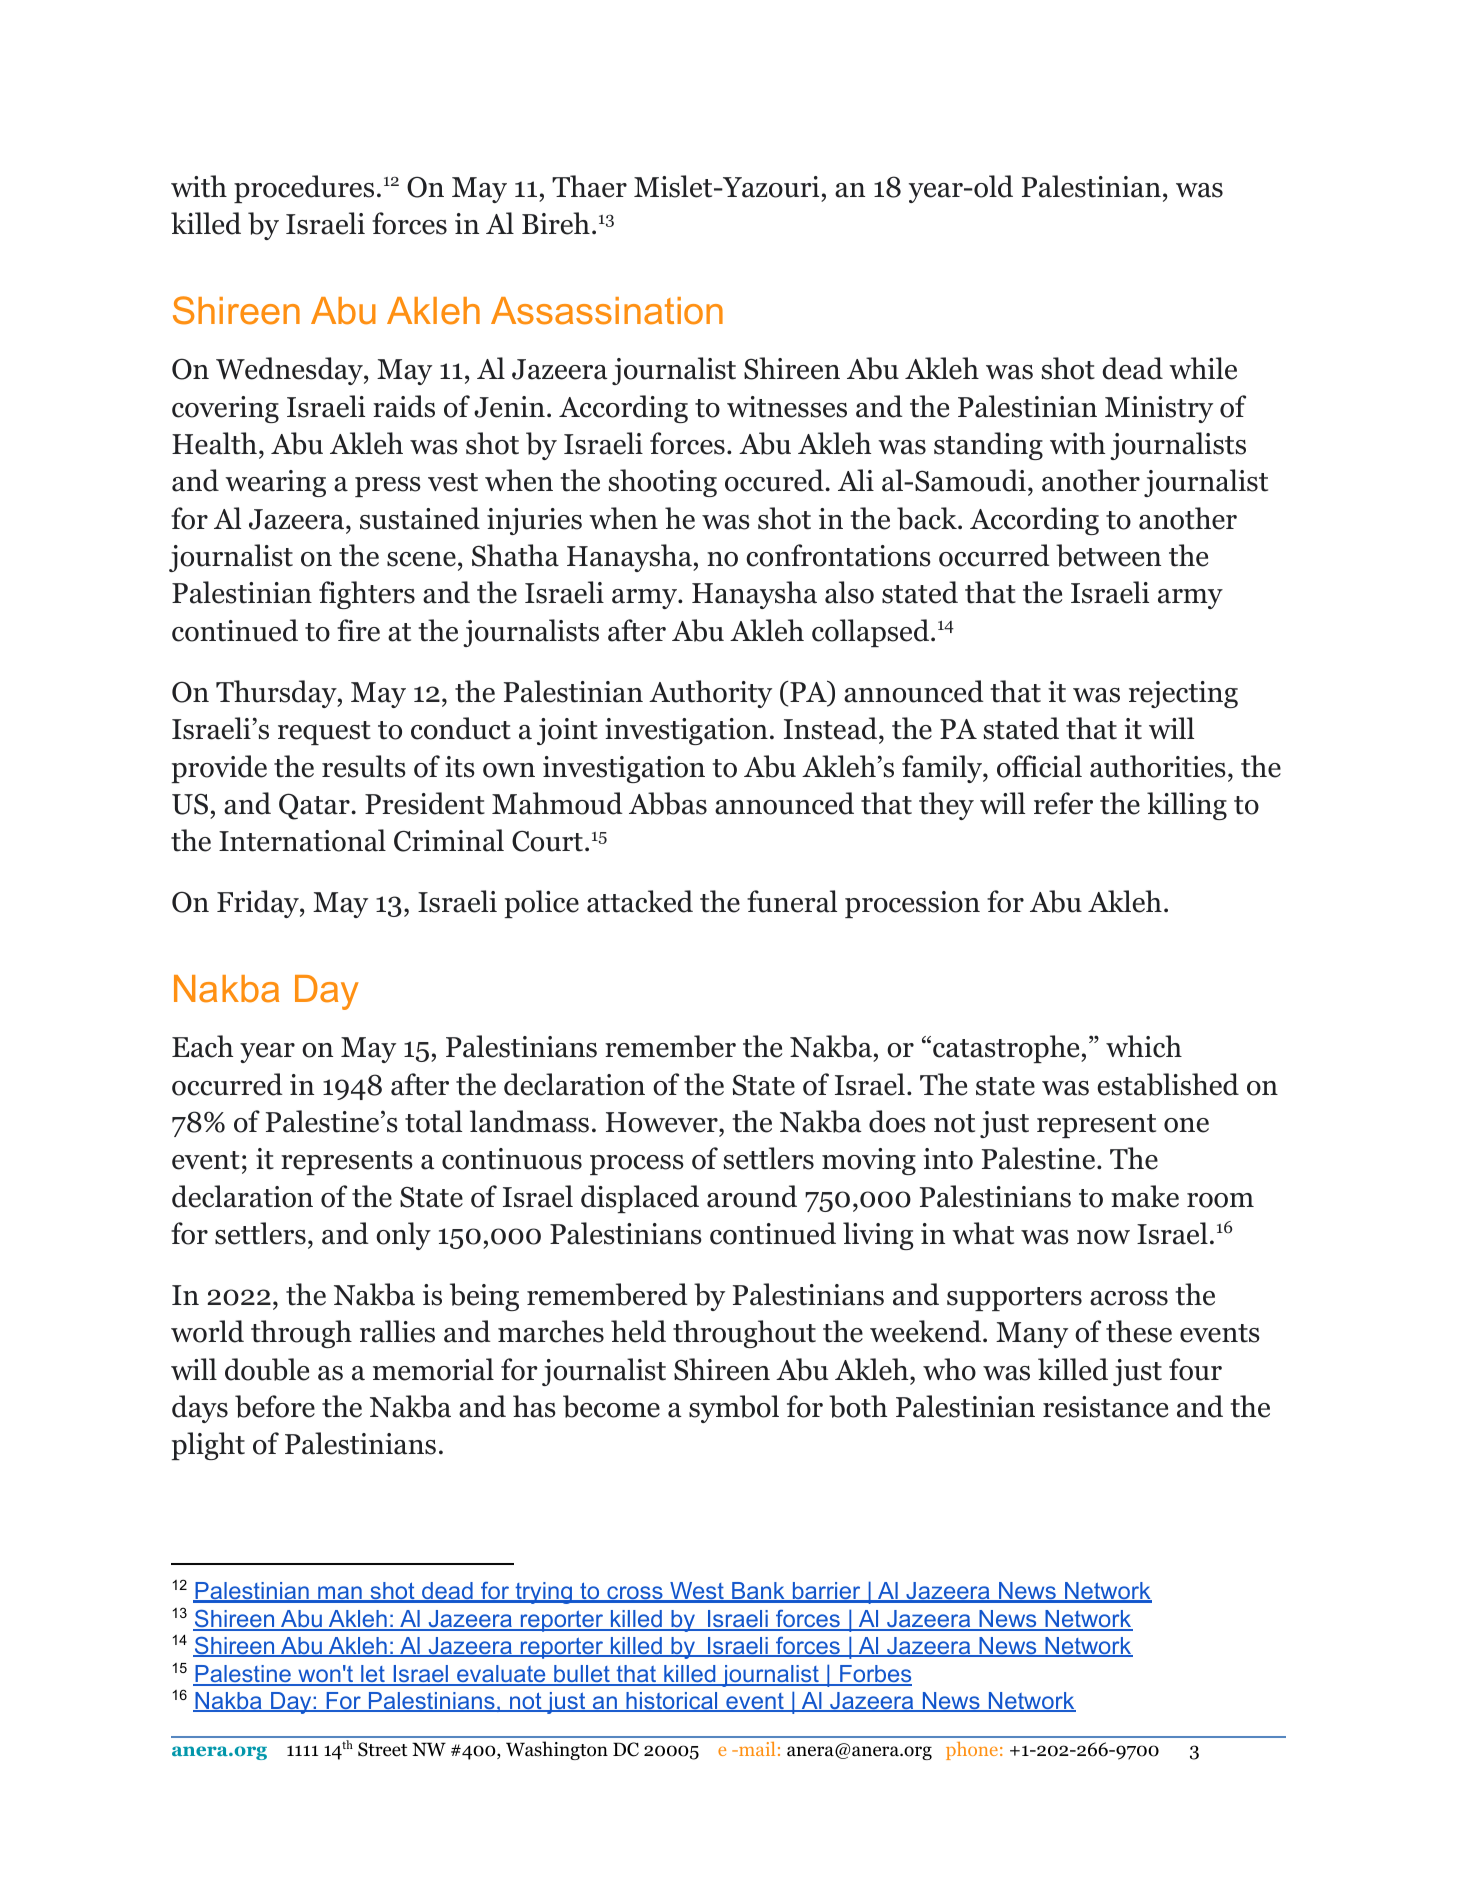  I want to click on witnesses, so click(787, 407).
